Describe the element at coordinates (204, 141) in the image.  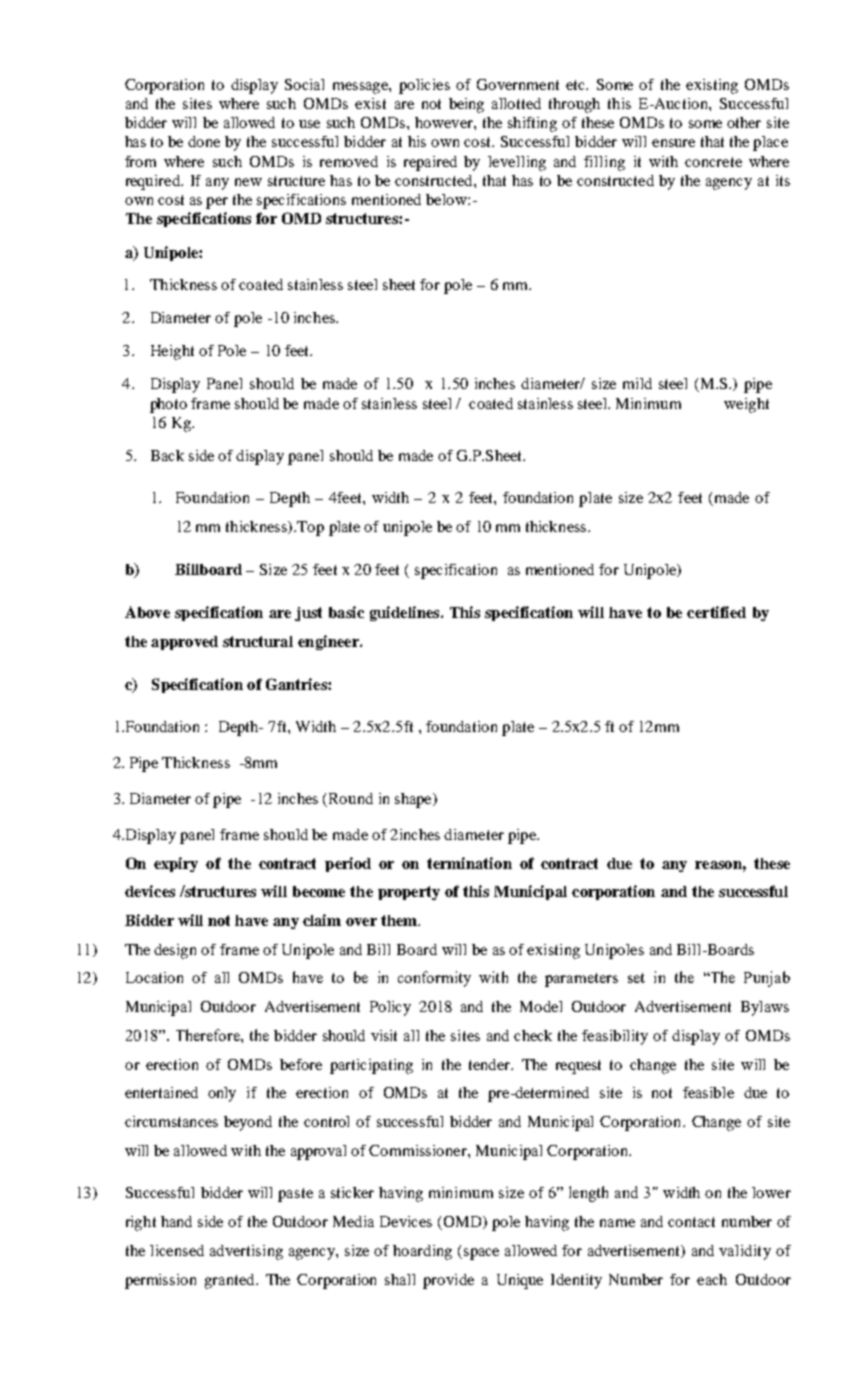
I see `done` at that location.
